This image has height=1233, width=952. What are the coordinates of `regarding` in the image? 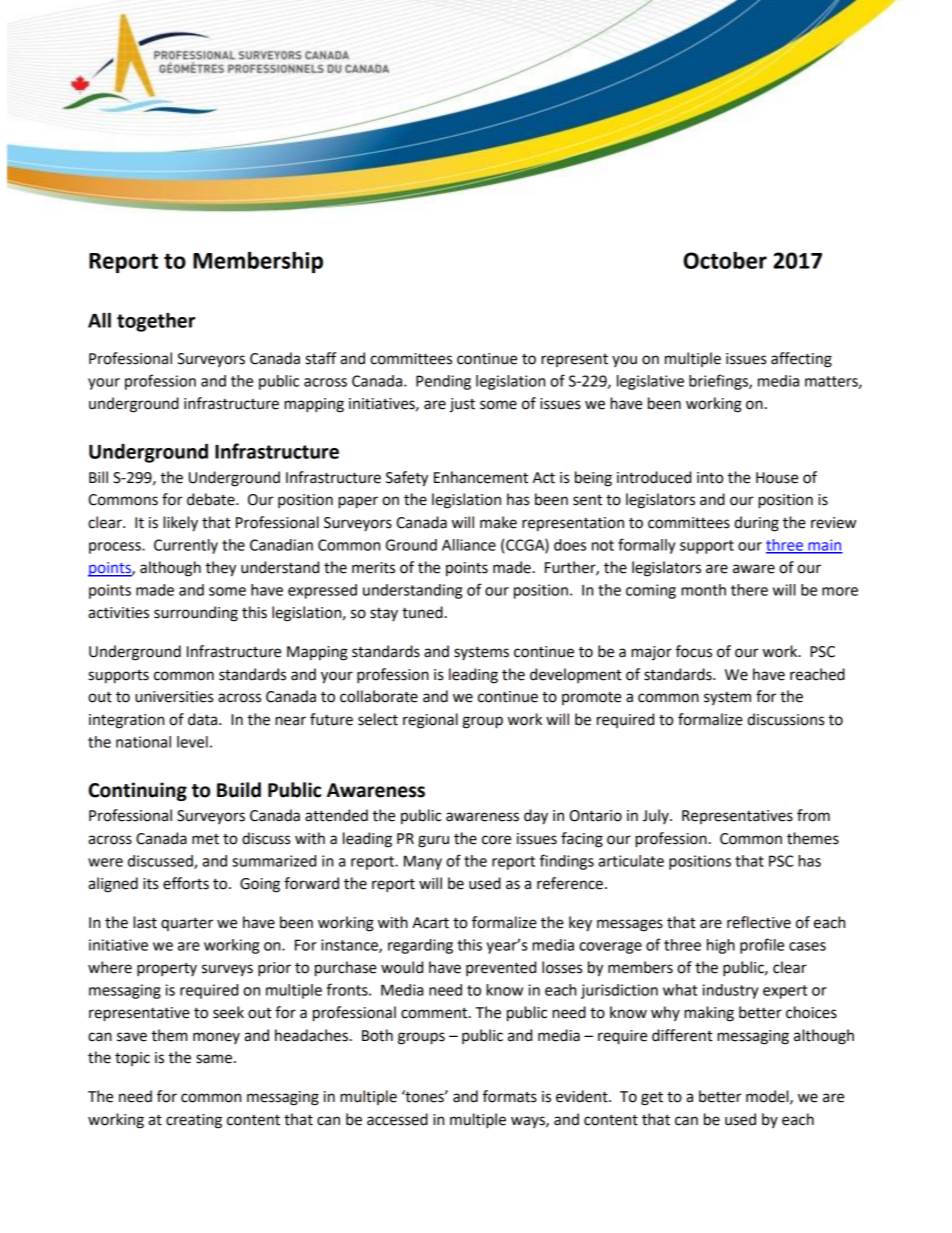 It's located at (420, 946).
